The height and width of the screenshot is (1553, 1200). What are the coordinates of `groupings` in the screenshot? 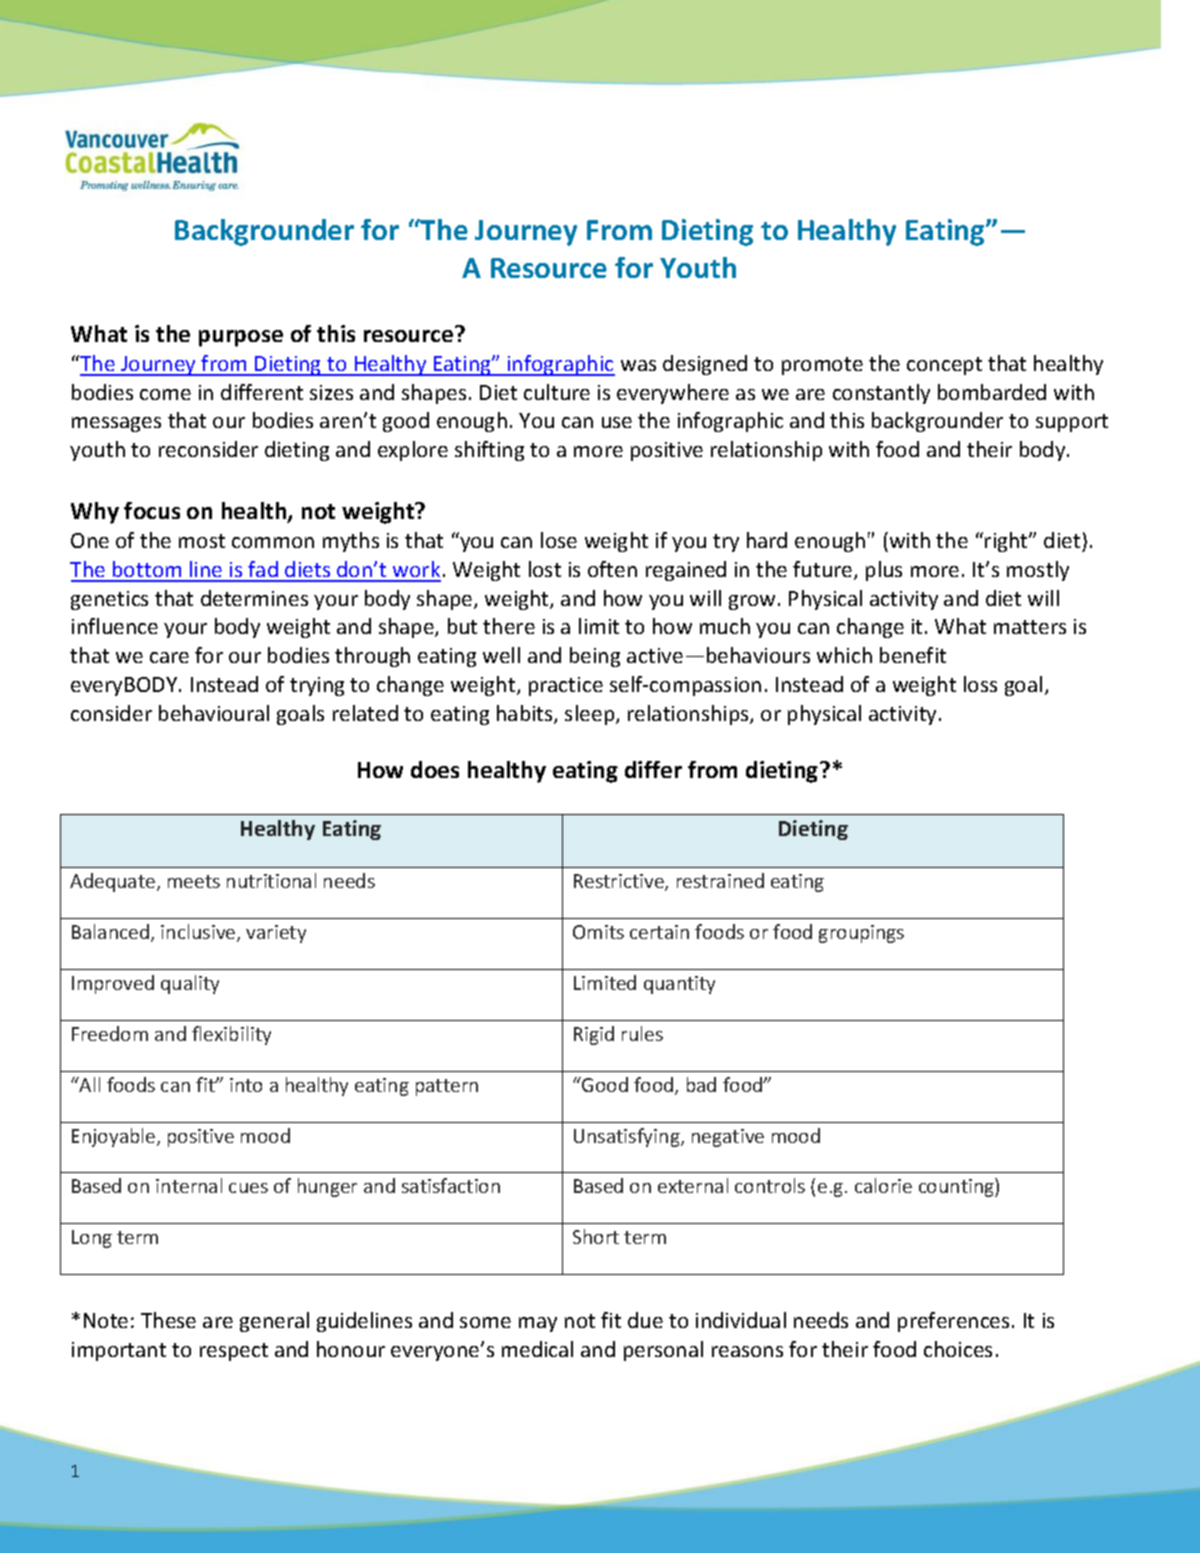 It's located at (861, 934).
